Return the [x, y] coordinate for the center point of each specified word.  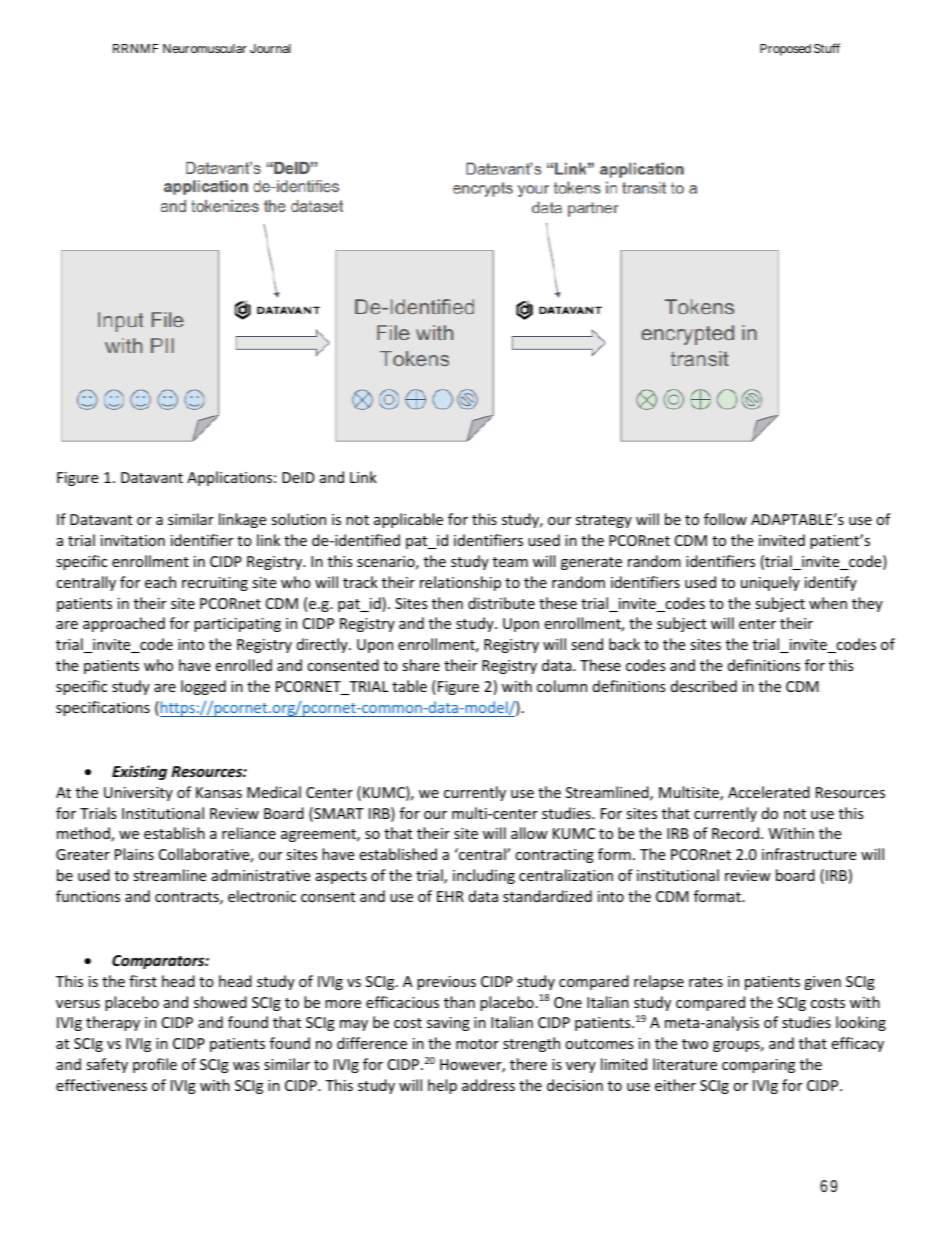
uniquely [770, 583]
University [138, 794]
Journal [270, 48]
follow [725, 519]
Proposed [785, 50]
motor [477, 1044]
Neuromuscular [205, 48]
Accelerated [769, 792]
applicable [408, 520]
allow [529, 833]
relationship [460, 583]
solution [298, 519]
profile [155, 1065]
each [160, 582]
